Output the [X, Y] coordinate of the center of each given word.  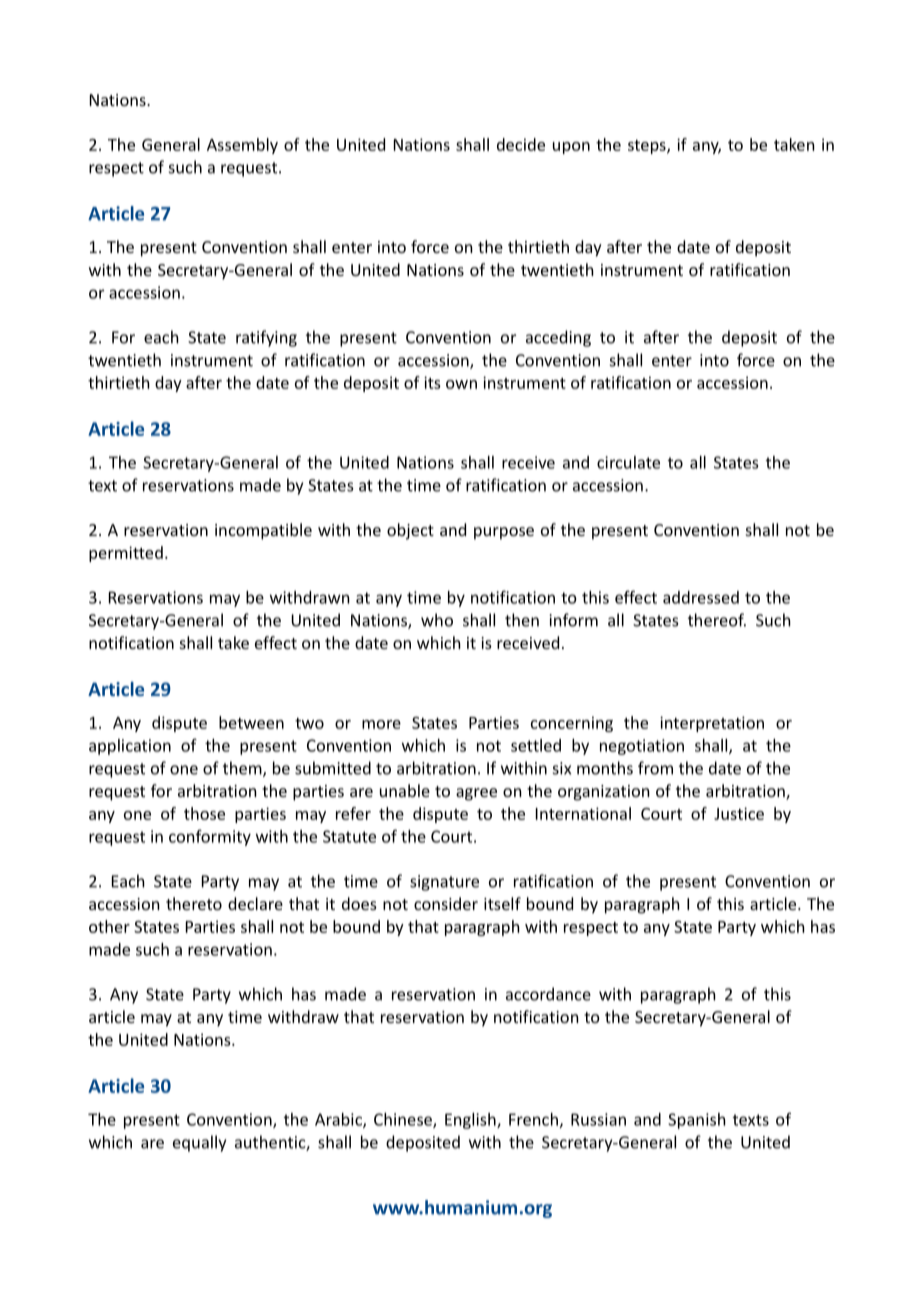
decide [521, 144]
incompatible [263, 531]
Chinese [404, 1120]
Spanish [697, 1121]
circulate [628, 462]
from [655, 768]
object [410, 531]
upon [571, 148]
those [204, 813]
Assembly [242, 146]
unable [405, 790]
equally [199, 1143]
